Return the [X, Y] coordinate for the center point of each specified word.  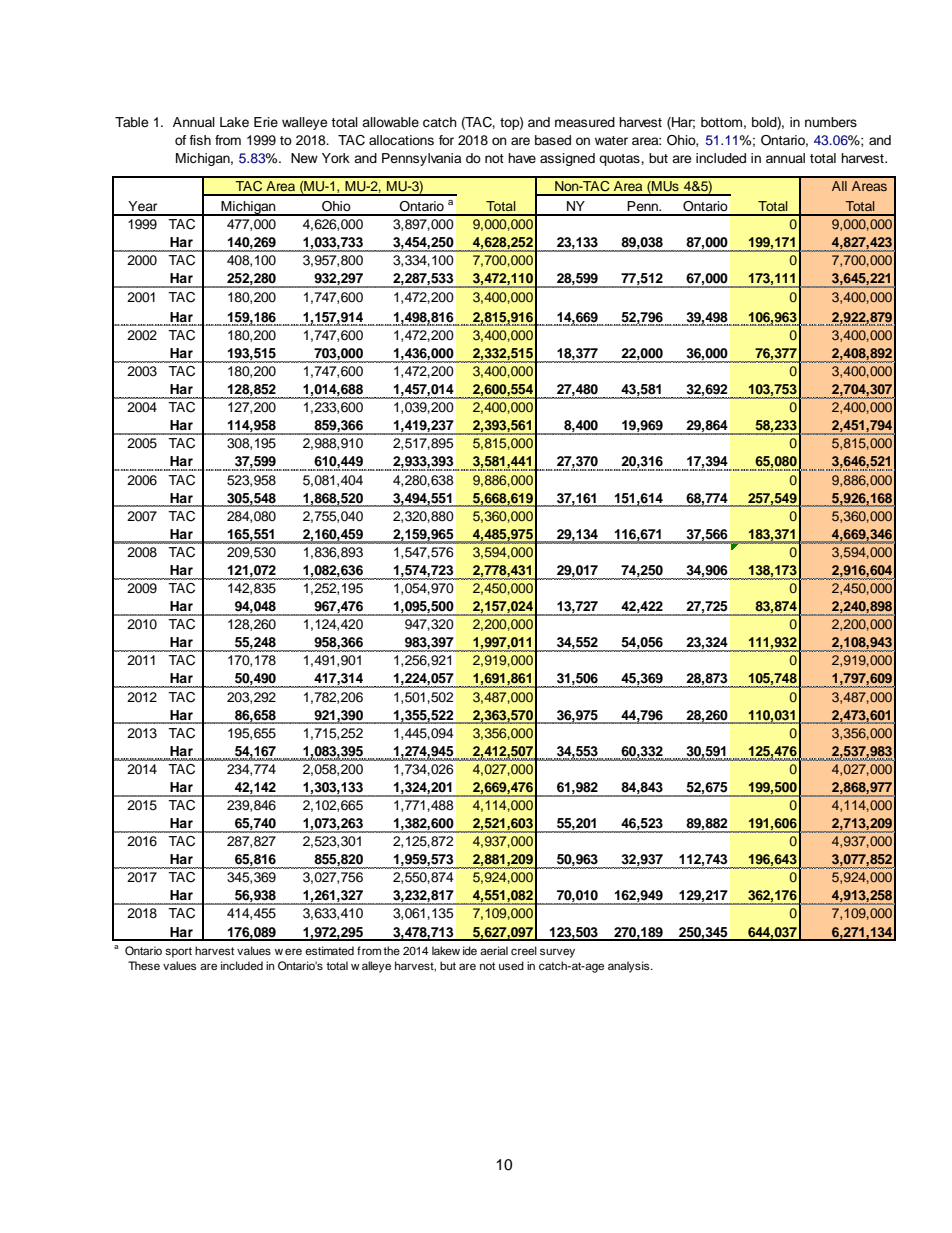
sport [178, 952]
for [446, 140]
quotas [620, 160]
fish [200, 140]
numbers [831, 122]
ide [470, 950]
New [304, 158]
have [522, 158]
